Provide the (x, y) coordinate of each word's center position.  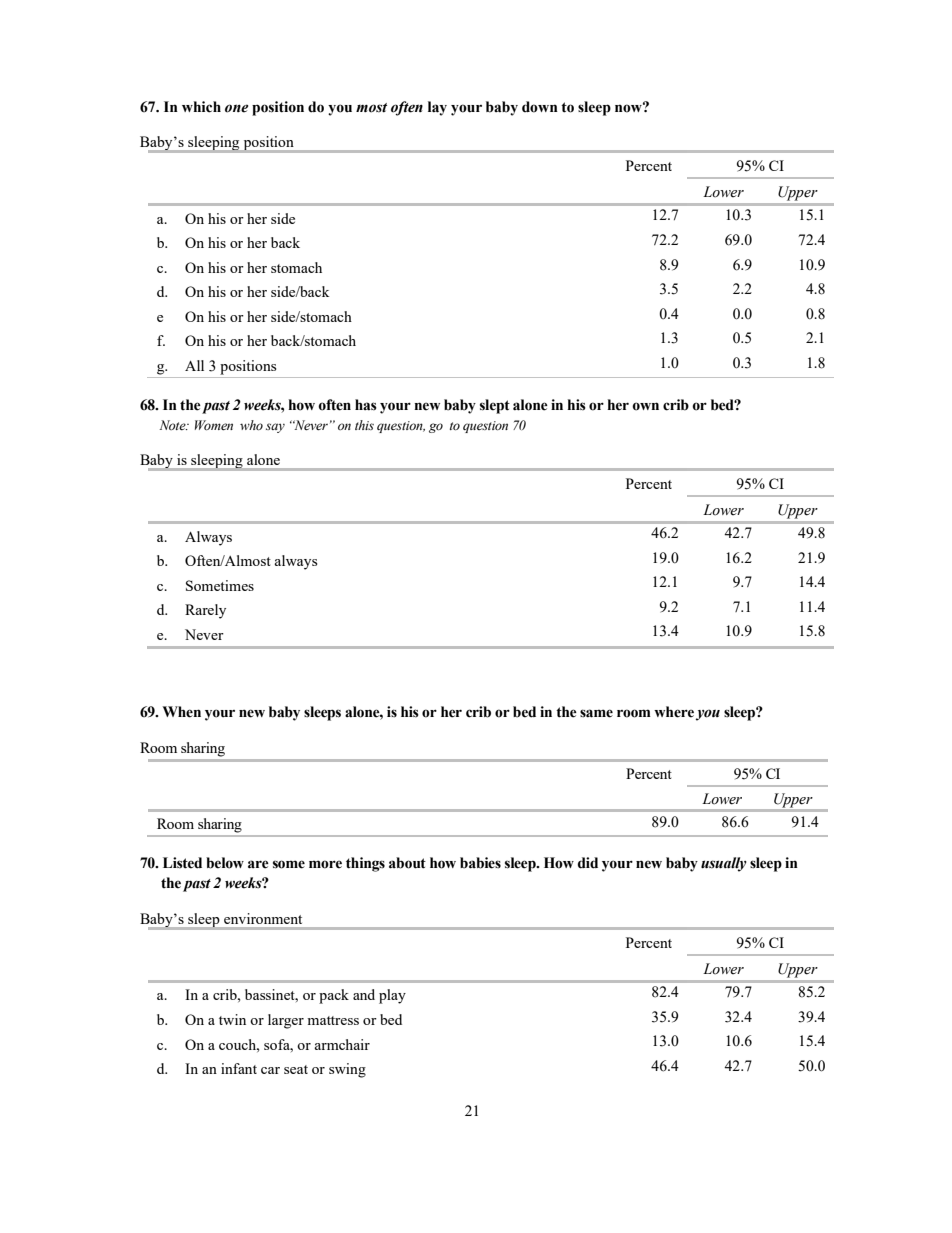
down (540, 107)
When (181, 712)
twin (232, 1019)
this (364, 425)
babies (480, 863)
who (251, 425)
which (201, 107)
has (366, 405)
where (674, 712)
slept (495, 406)
